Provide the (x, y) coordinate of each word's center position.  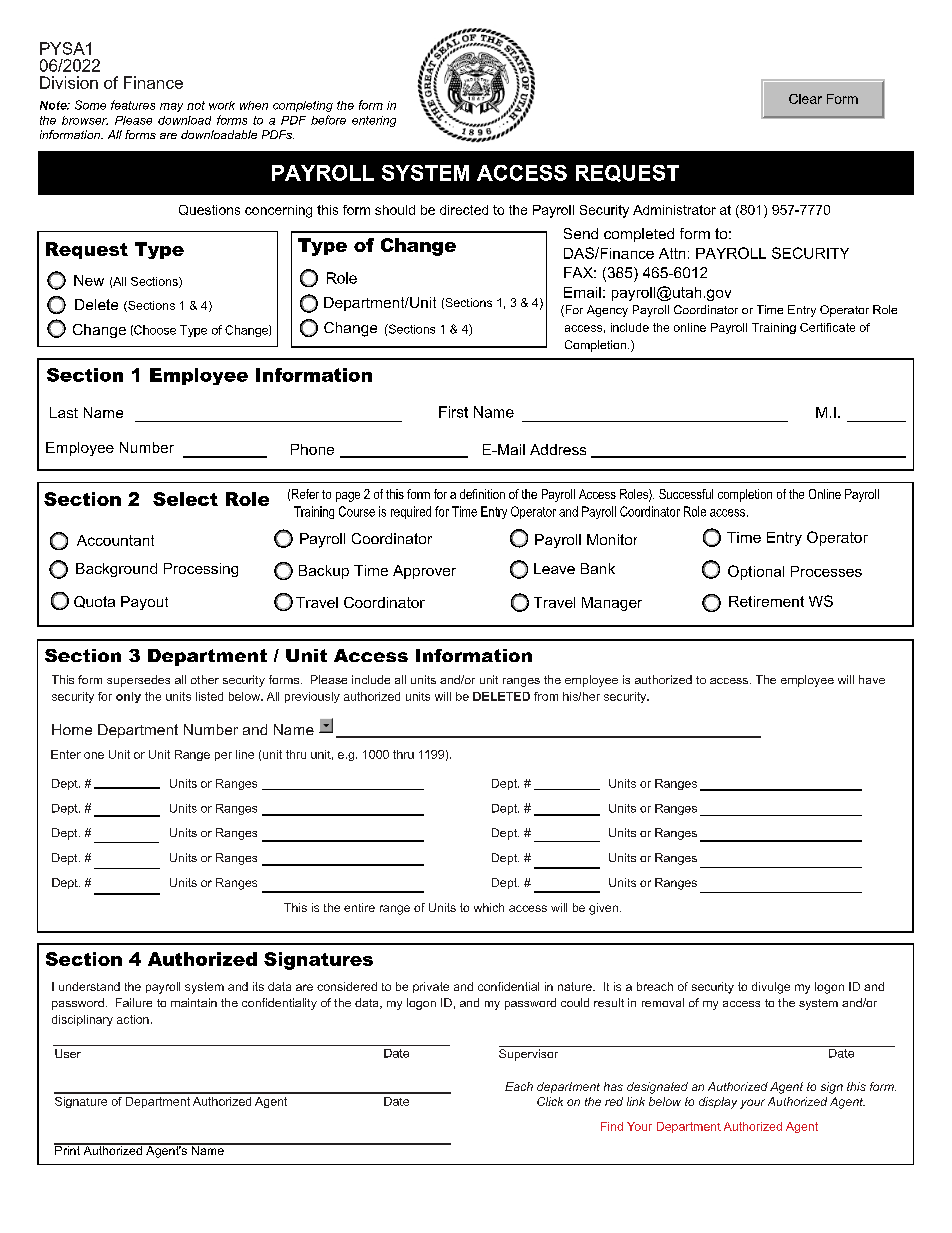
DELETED (501, 696)
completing (303, 106)
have (872, 679)
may (171, 107)
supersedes (138, 681)
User (68, 1053)
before (328, 120)
